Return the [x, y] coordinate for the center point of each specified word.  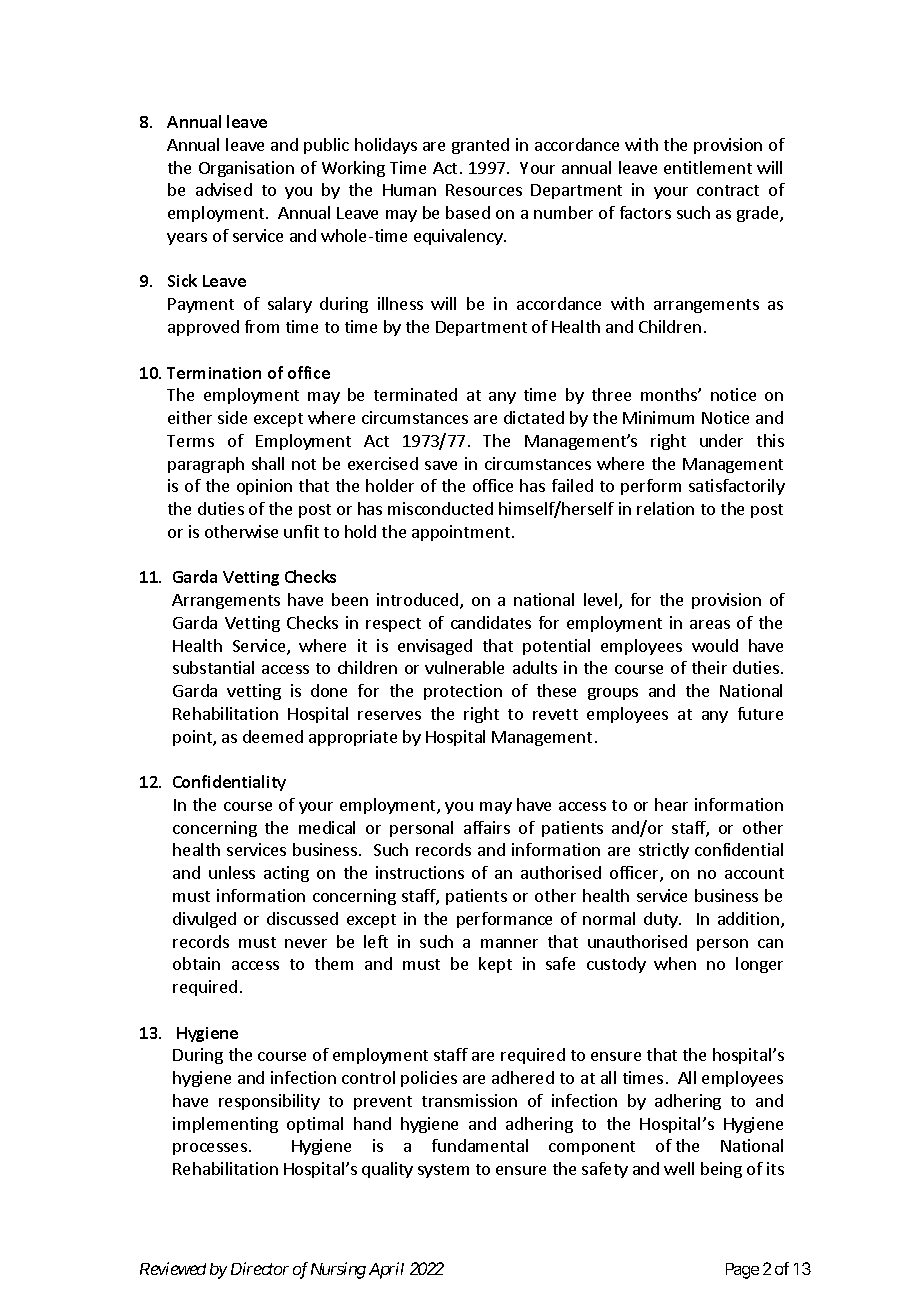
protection [463, 692]
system [443, 1171]
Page [742, 1271]
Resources [484, 190]
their [709, 667]
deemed [273, 736]
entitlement [708, 167]
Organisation [246, 169]
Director [260, 1268]
